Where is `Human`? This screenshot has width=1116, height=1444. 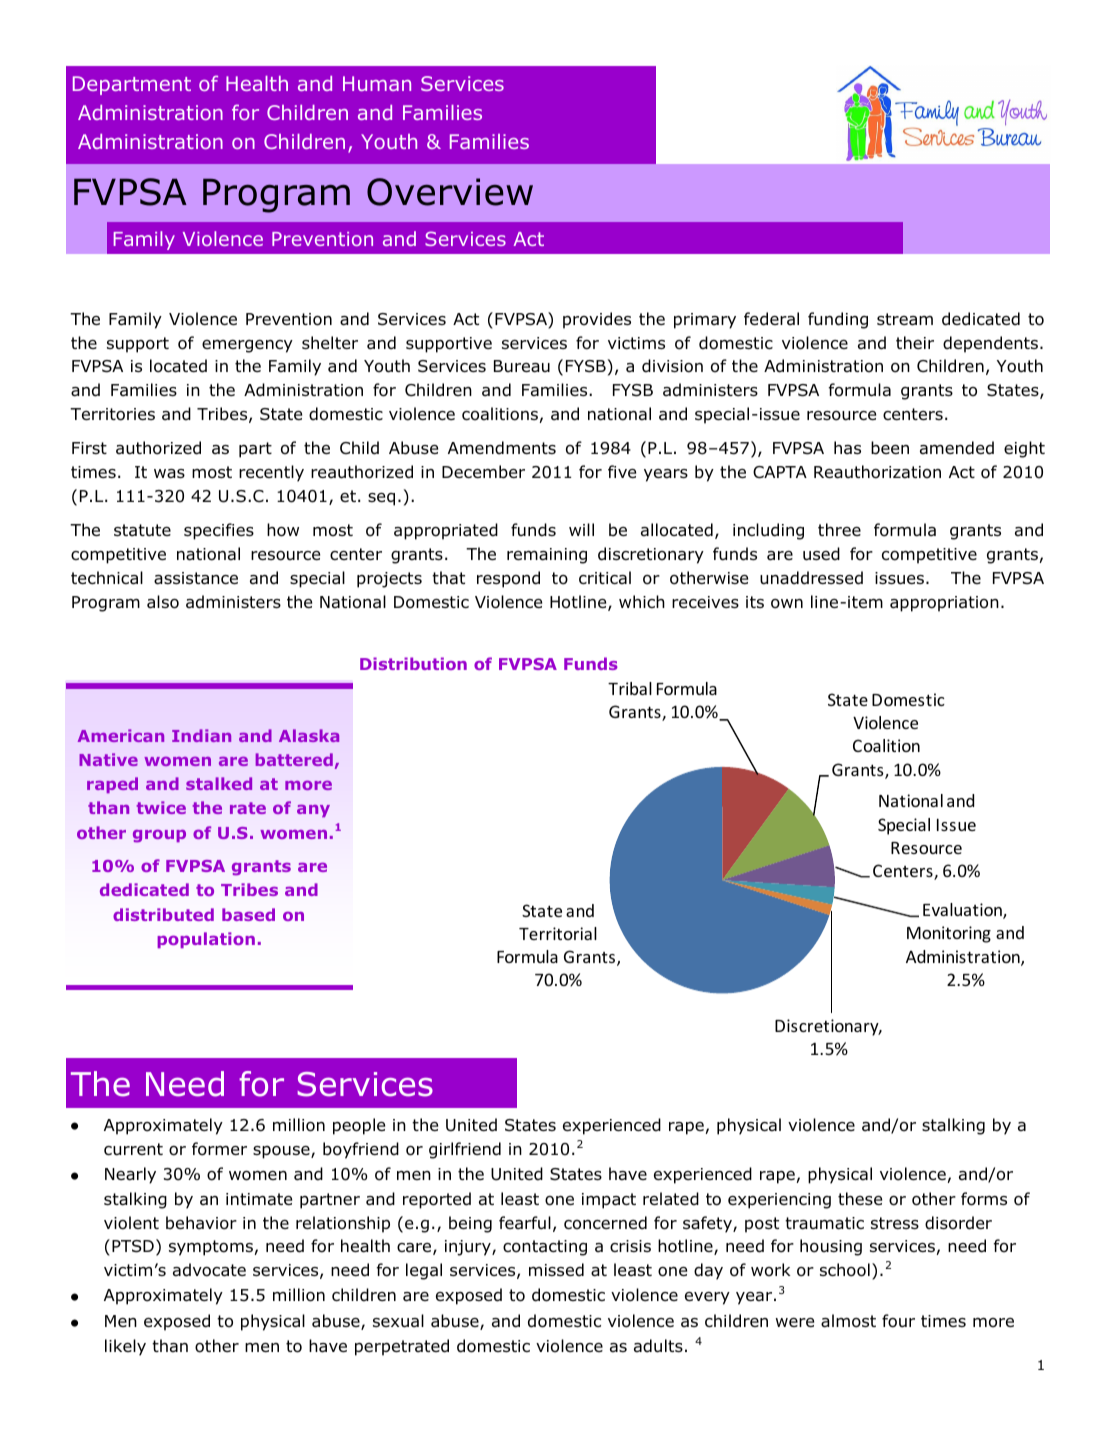 Human is located at coordinates (377, 83).
